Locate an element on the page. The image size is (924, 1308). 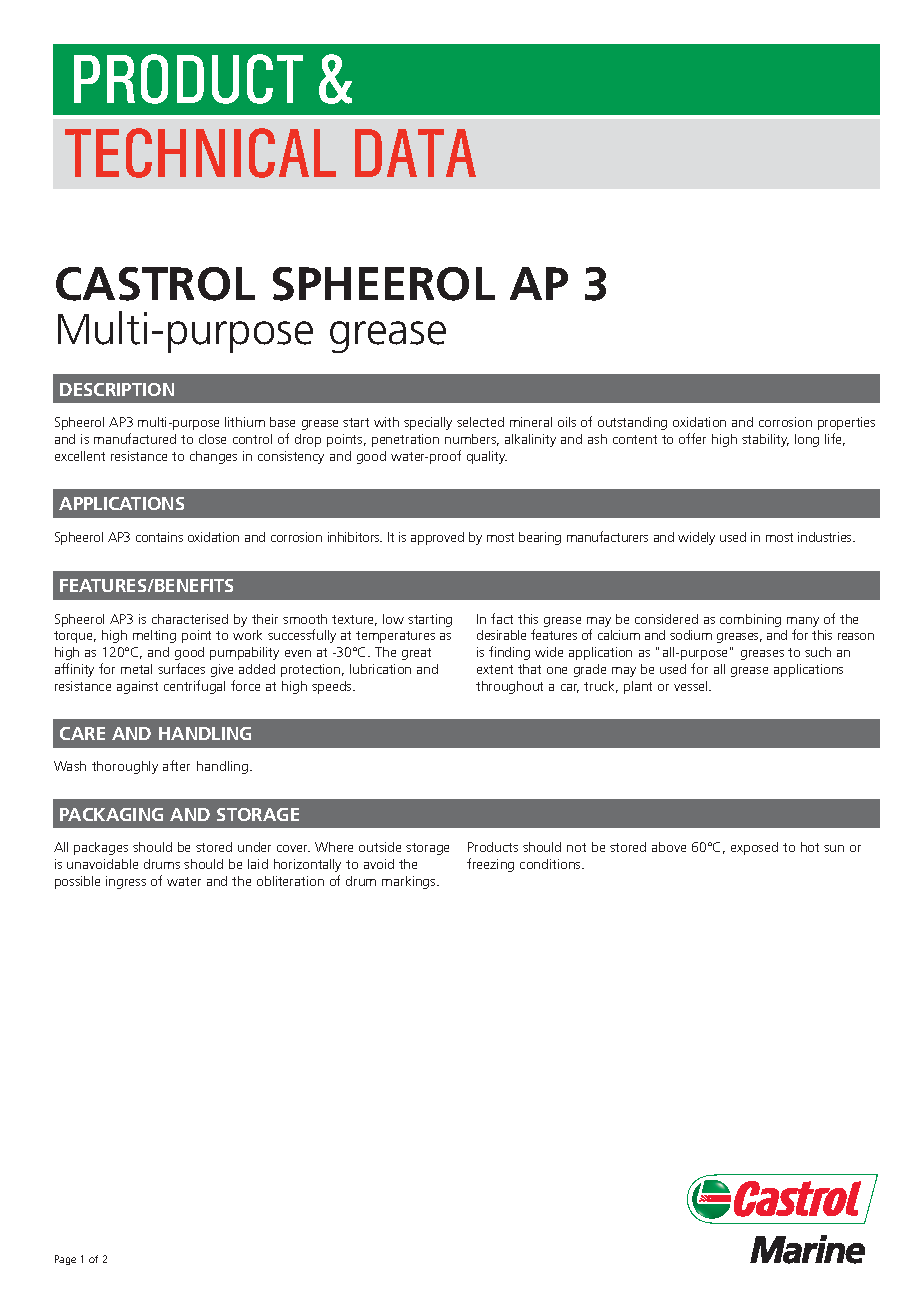
Page is located at coordinates (65, 1260).
